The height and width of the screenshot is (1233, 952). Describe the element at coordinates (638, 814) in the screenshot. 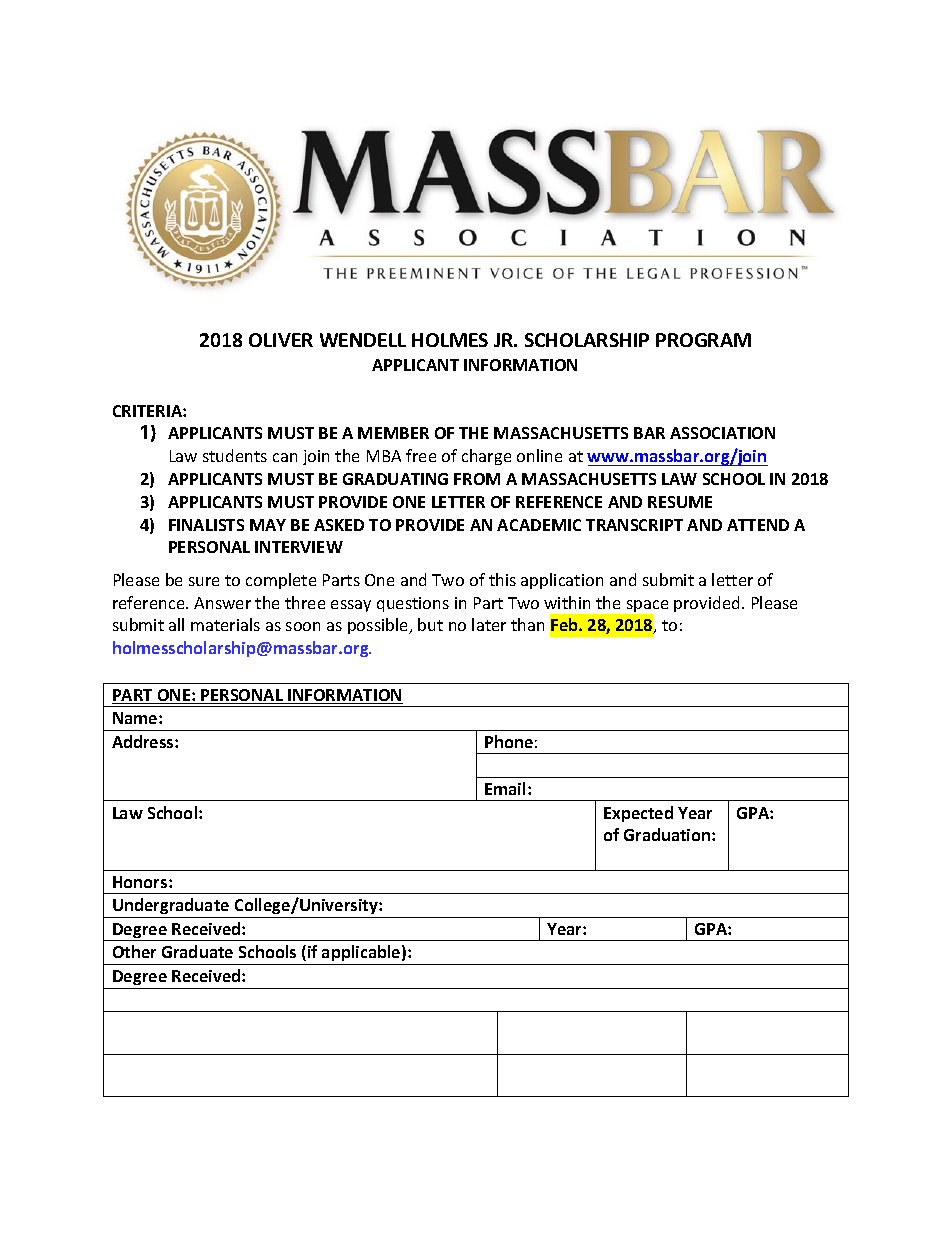

I see `Expected` at that location.
